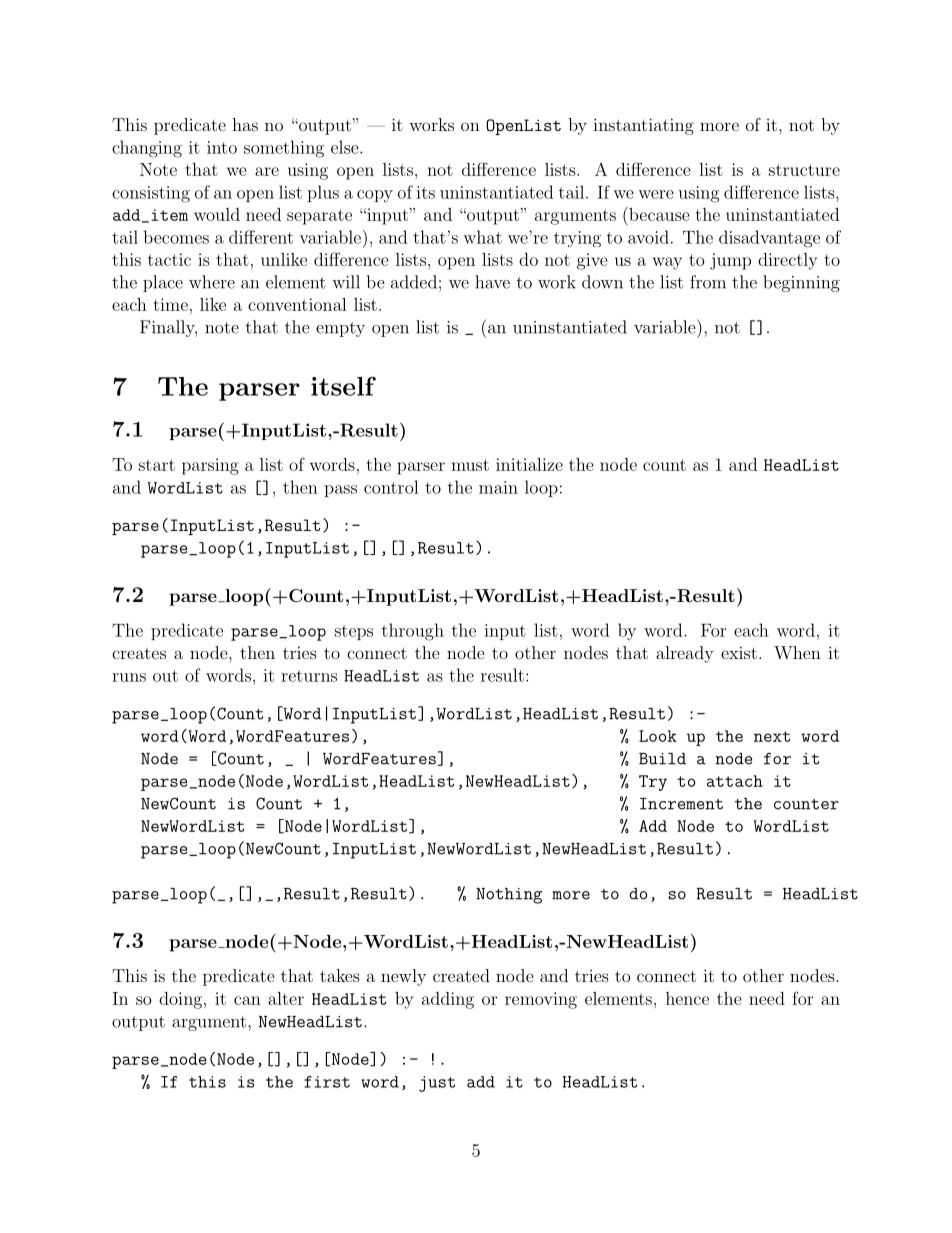 This document has width=952, height=1233. Describe the element at coordinates (804, 170) in the document. I see `structure` at that location.
